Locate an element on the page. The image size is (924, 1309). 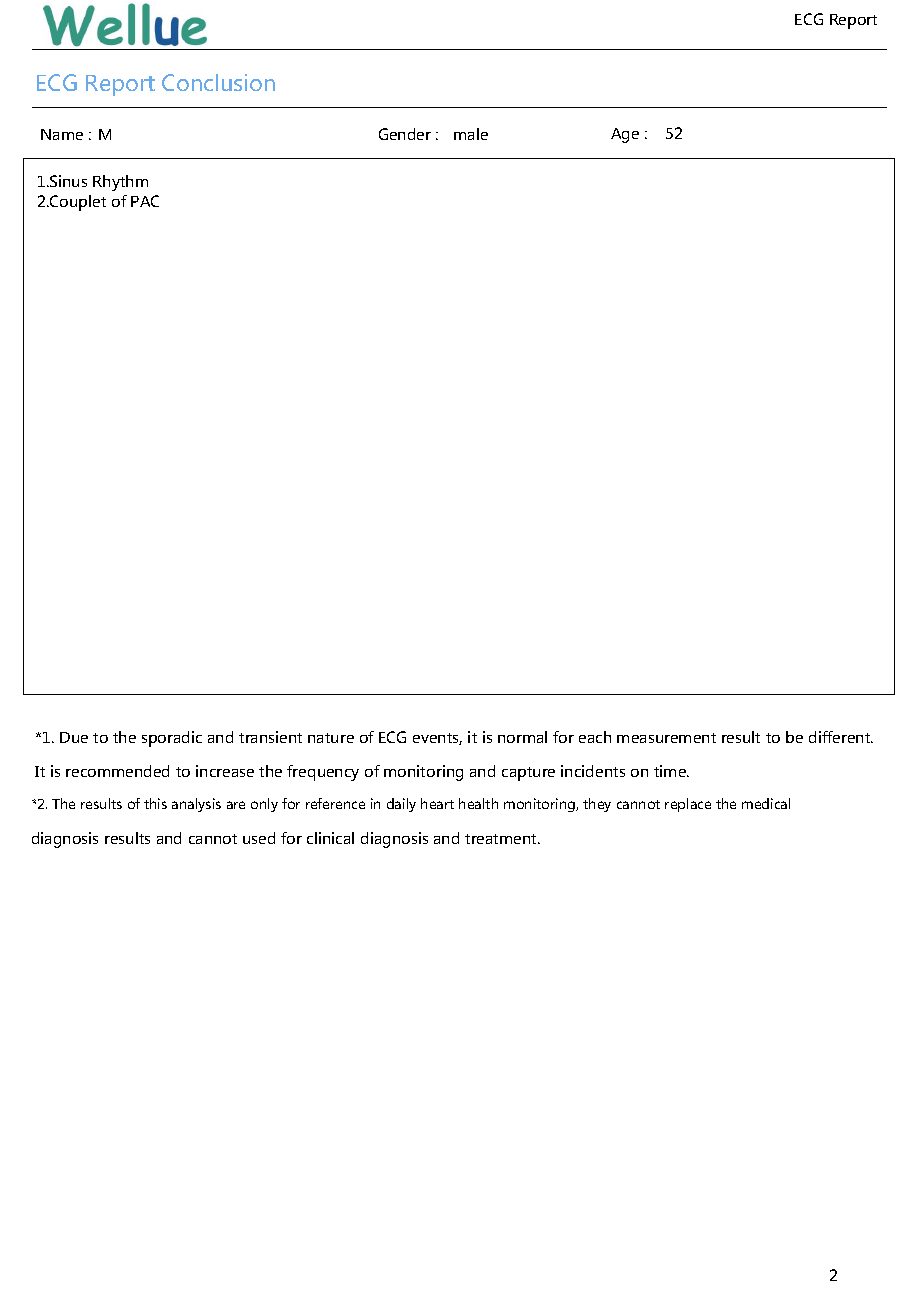
Conclusion is located at coordinates (218, 82).
